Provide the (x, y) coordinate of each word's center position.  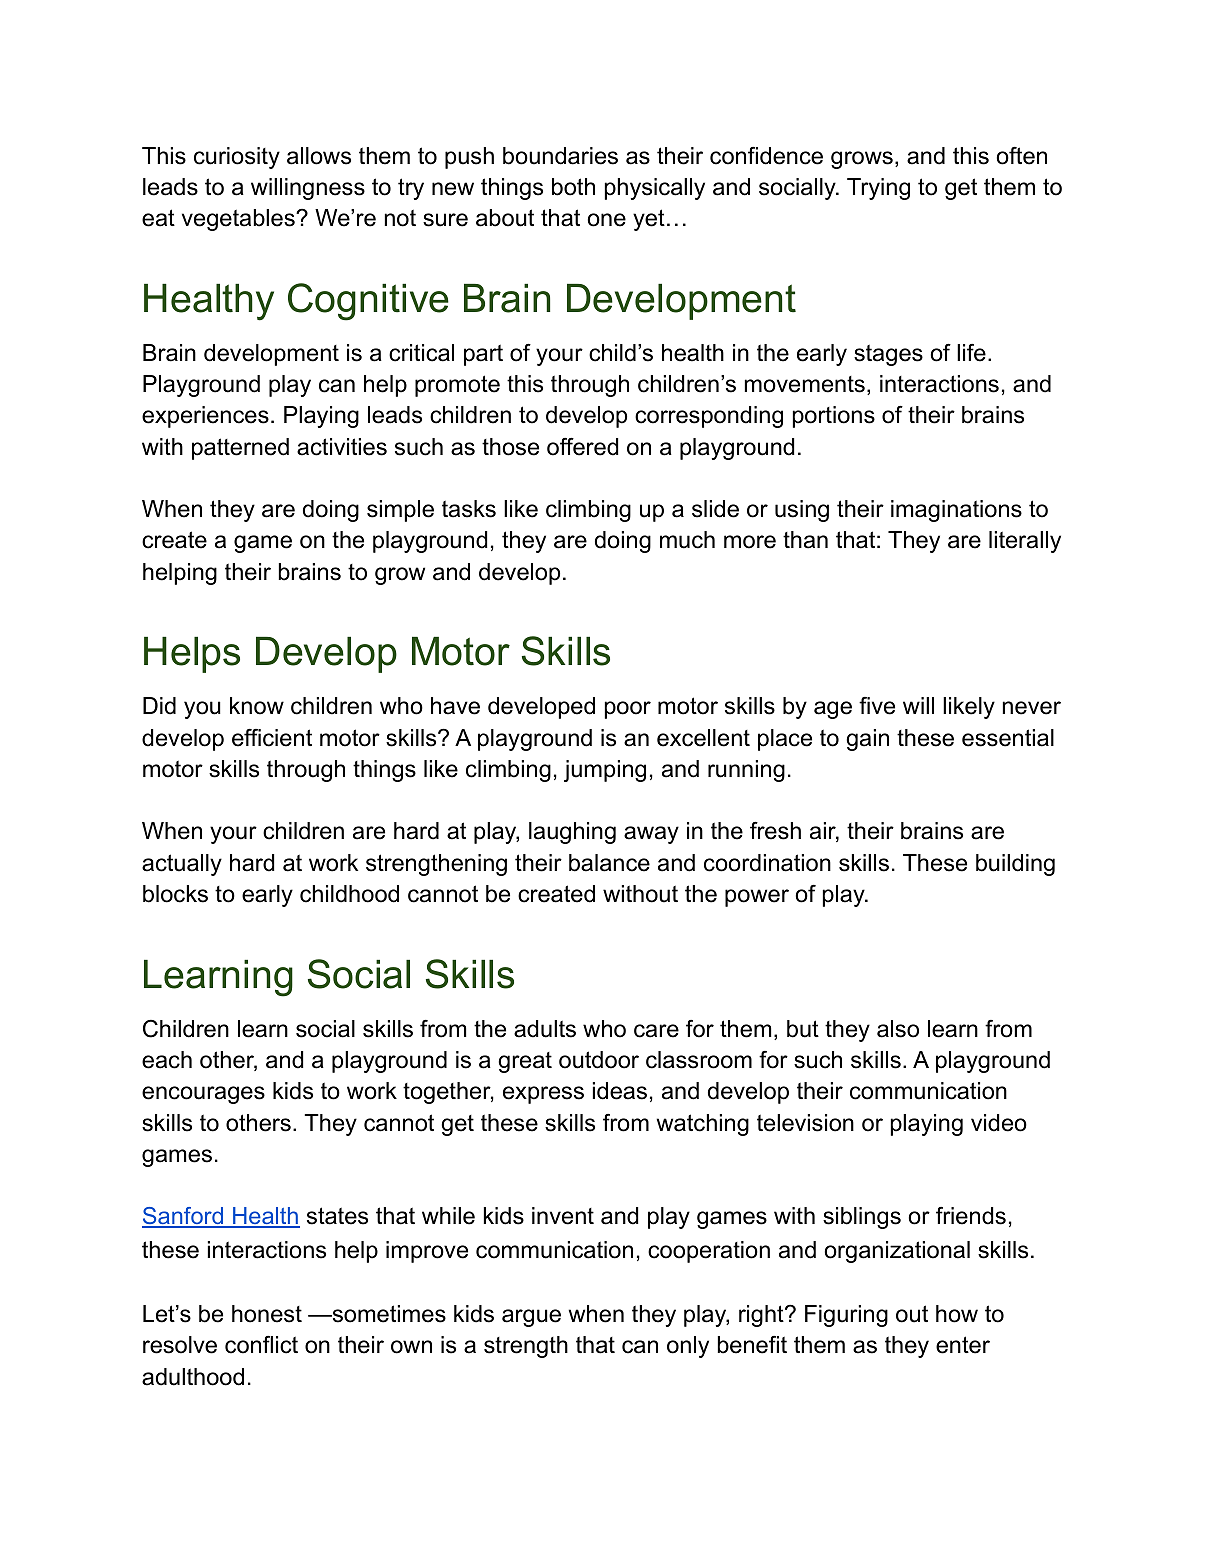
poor (628, 710)
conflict (261, 1345)
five (877, 706)
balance (609, 863)
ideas (620, 1091)
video (999, 1123)
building (1015, 865)
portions (834, 417)
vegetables (239, 220)
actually (182, 865)
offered (582, 446)
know (257, 706)
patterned (240, 449)
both (573, 187)
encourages (203, 1095)
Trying (878, 189)
